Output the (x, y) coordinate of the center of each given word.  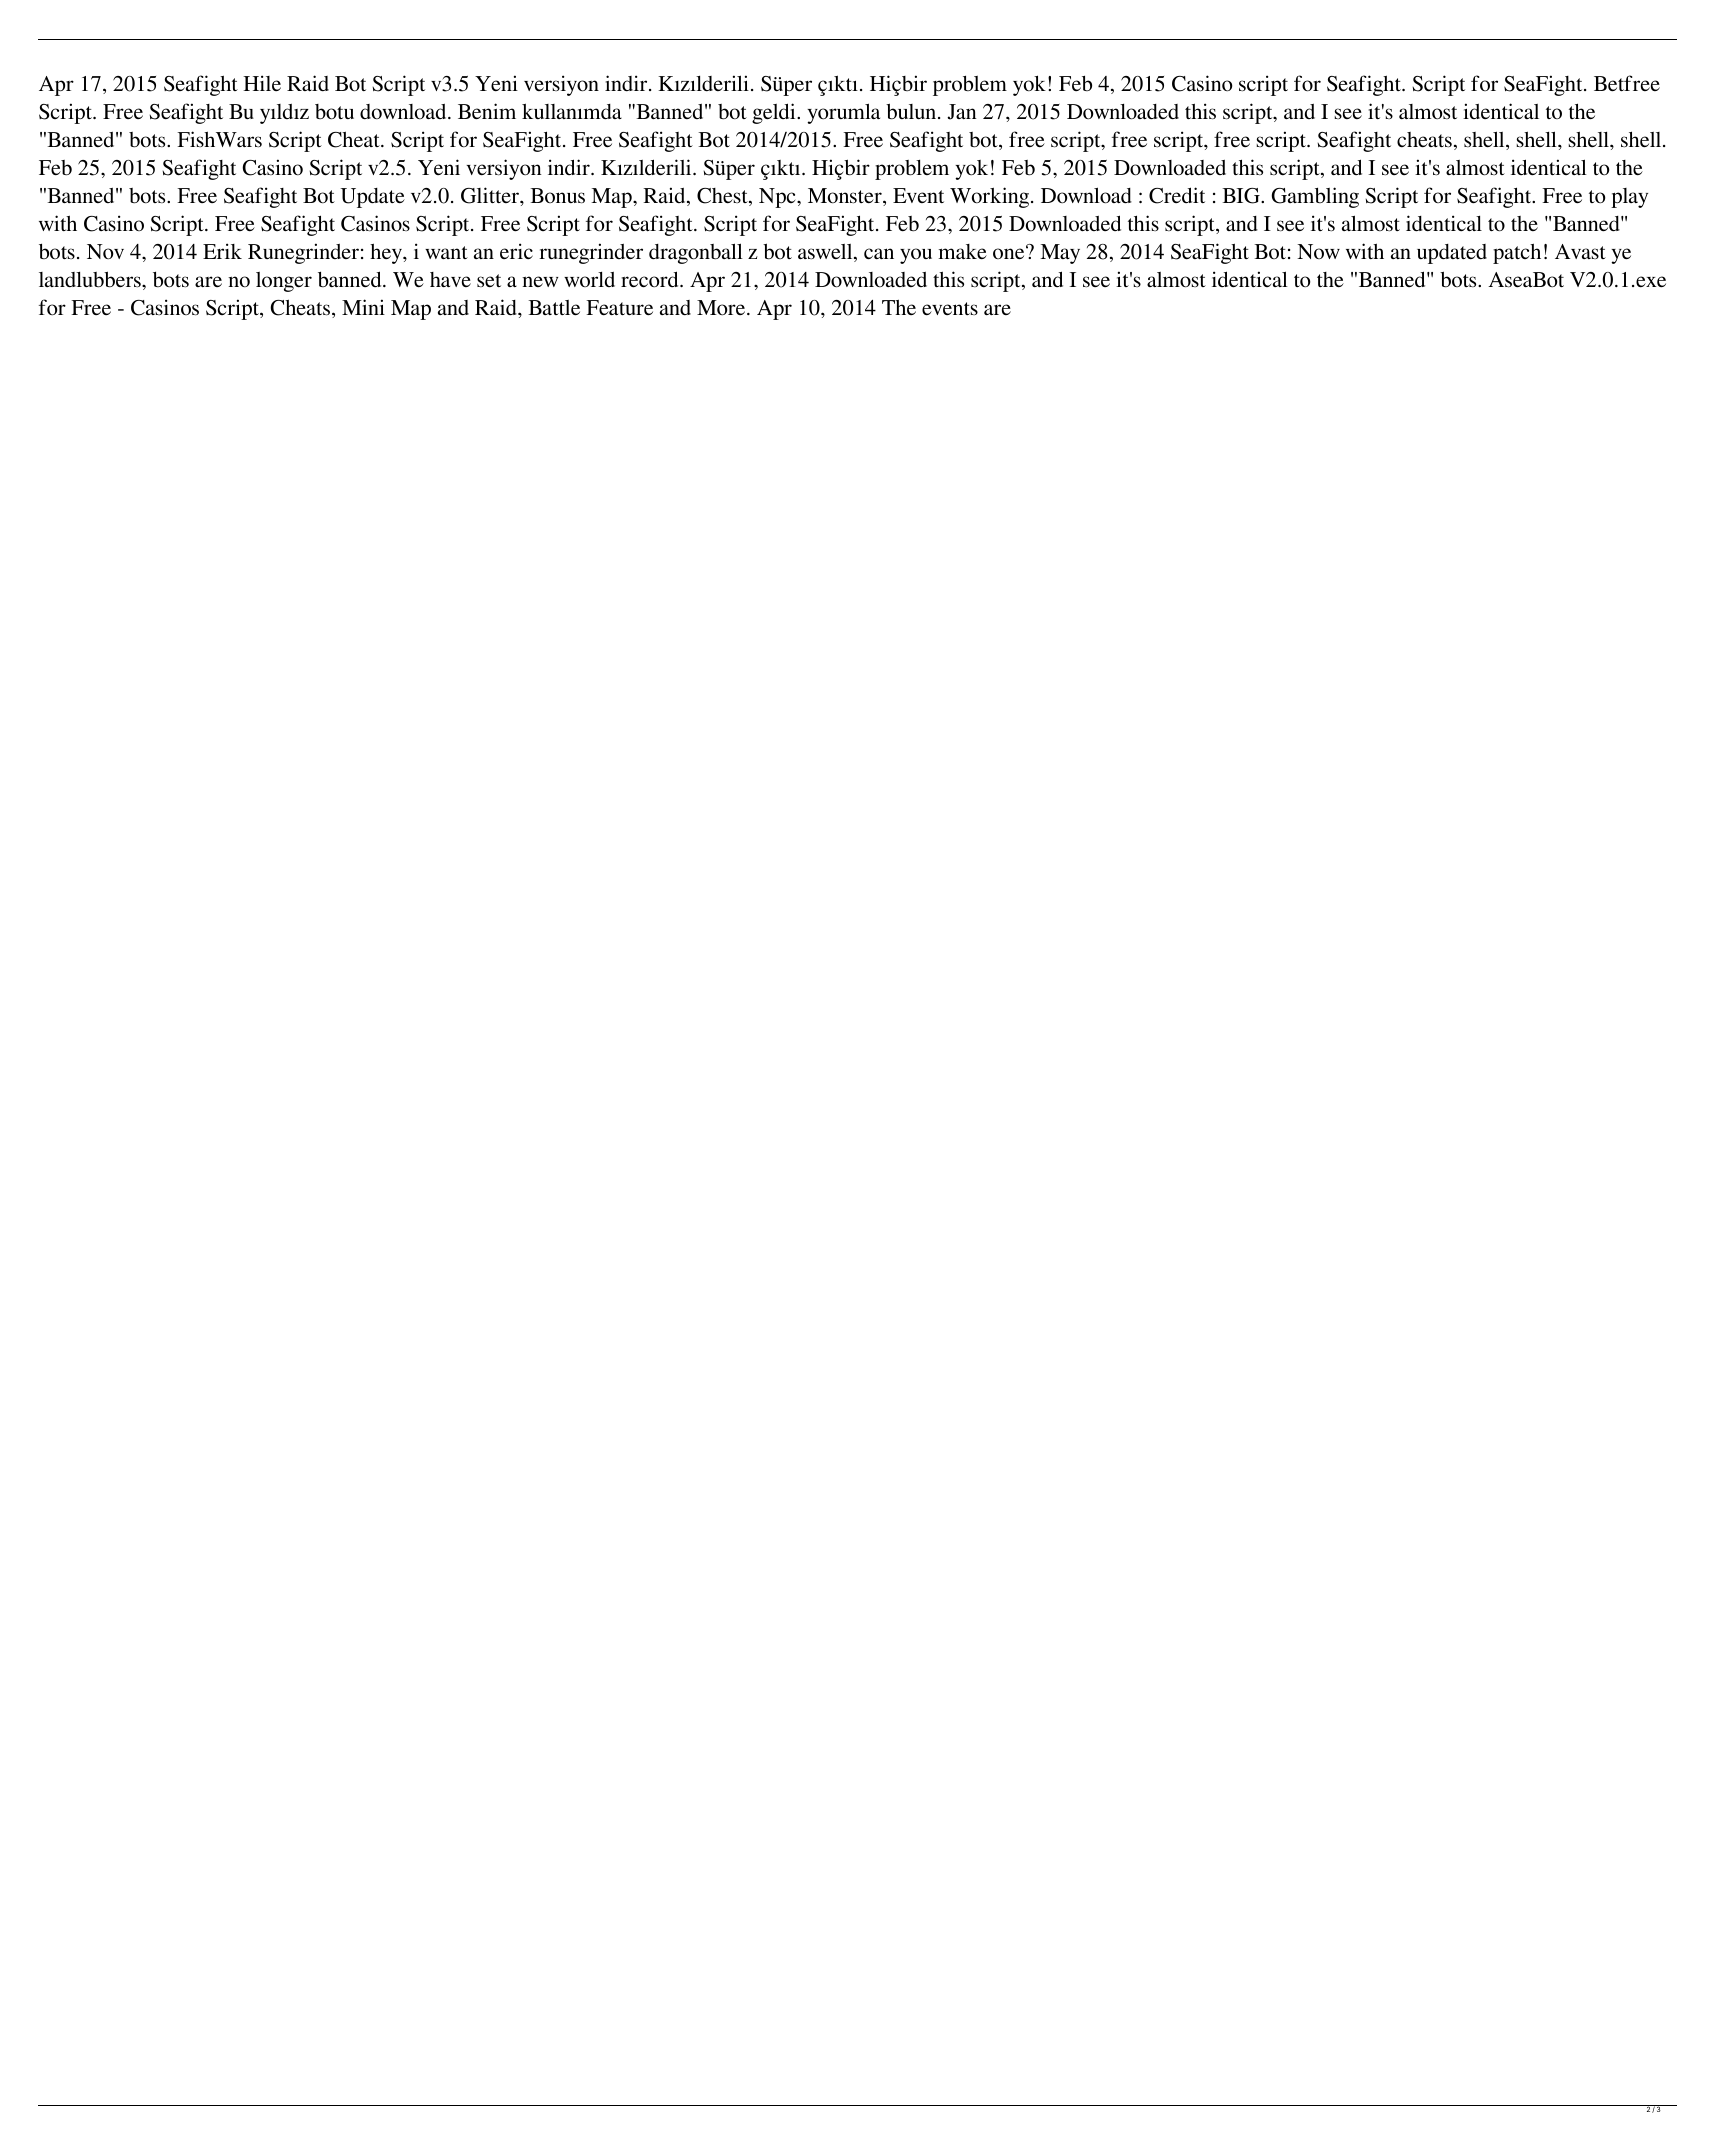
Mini (363, 307)
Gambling (1315, 197)
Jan (961, 112)
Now (1318, 251)
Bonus (557, 196)
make (962, 251)
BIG (1242, 196)
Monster (846, 197)
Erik (222, 251)
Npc (778, 198)
